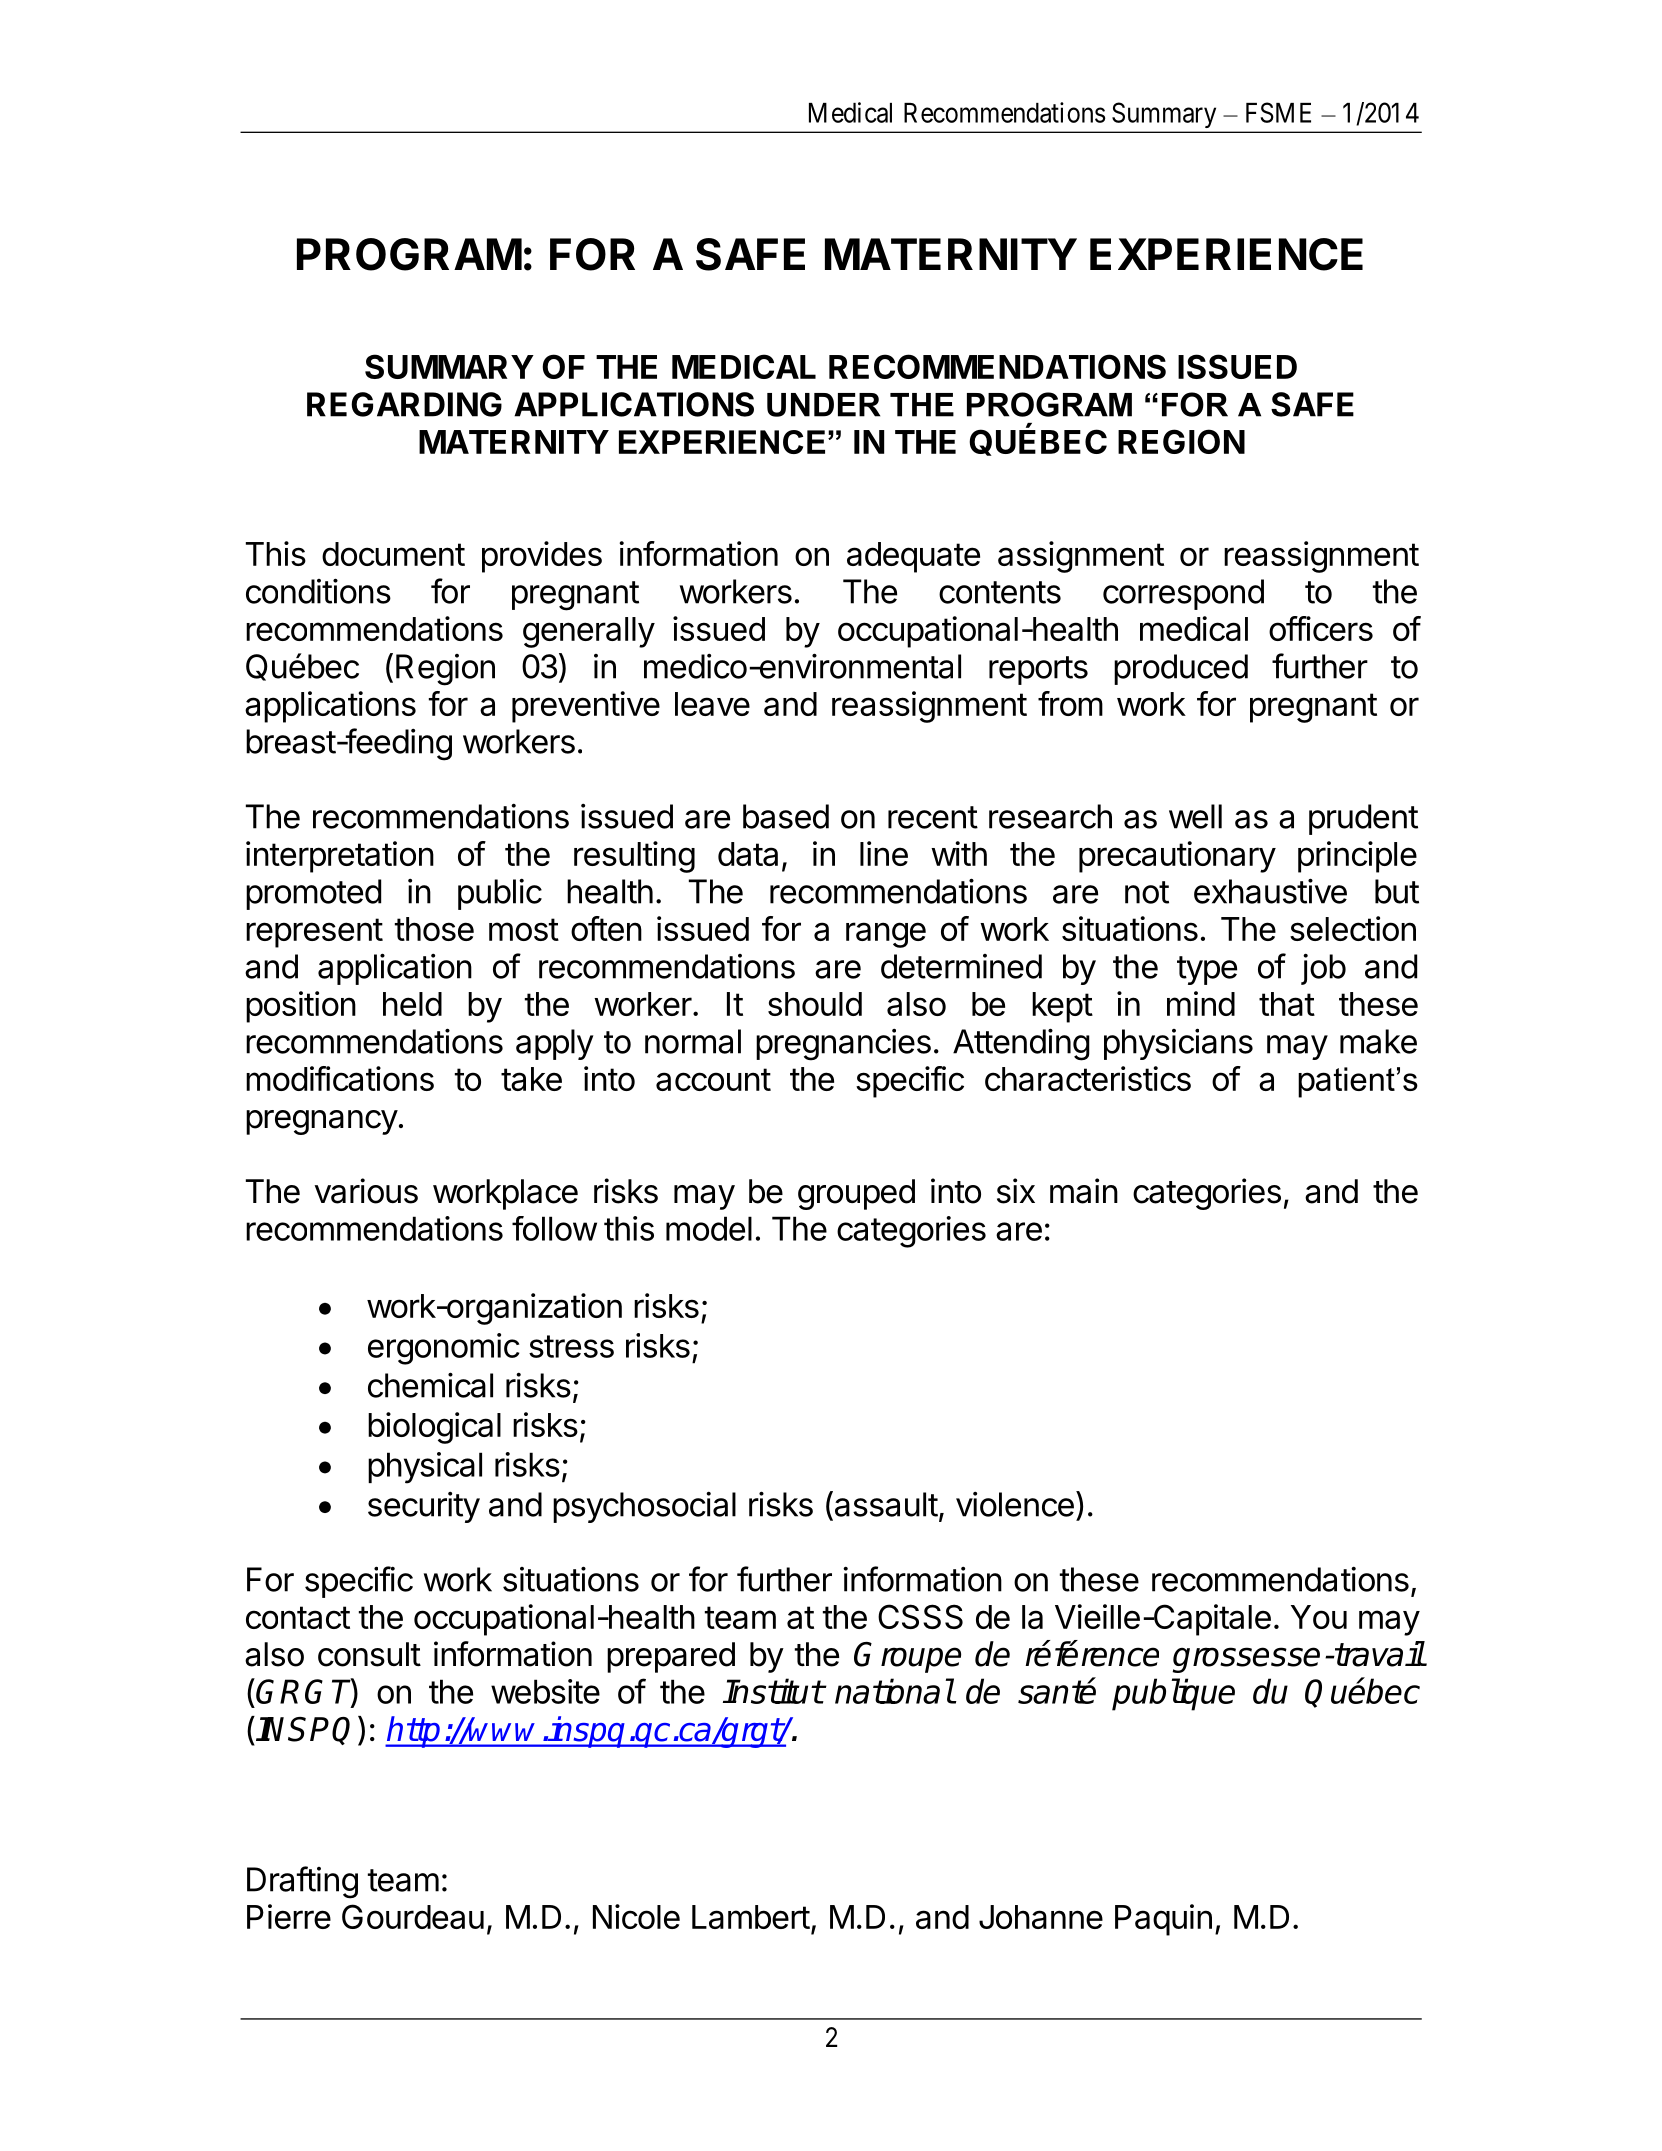 This screenshot has width=1662, height=2151. Describe the element at coordinates (404, 404) in the screenshot. I see `REGARDING` at that location.
